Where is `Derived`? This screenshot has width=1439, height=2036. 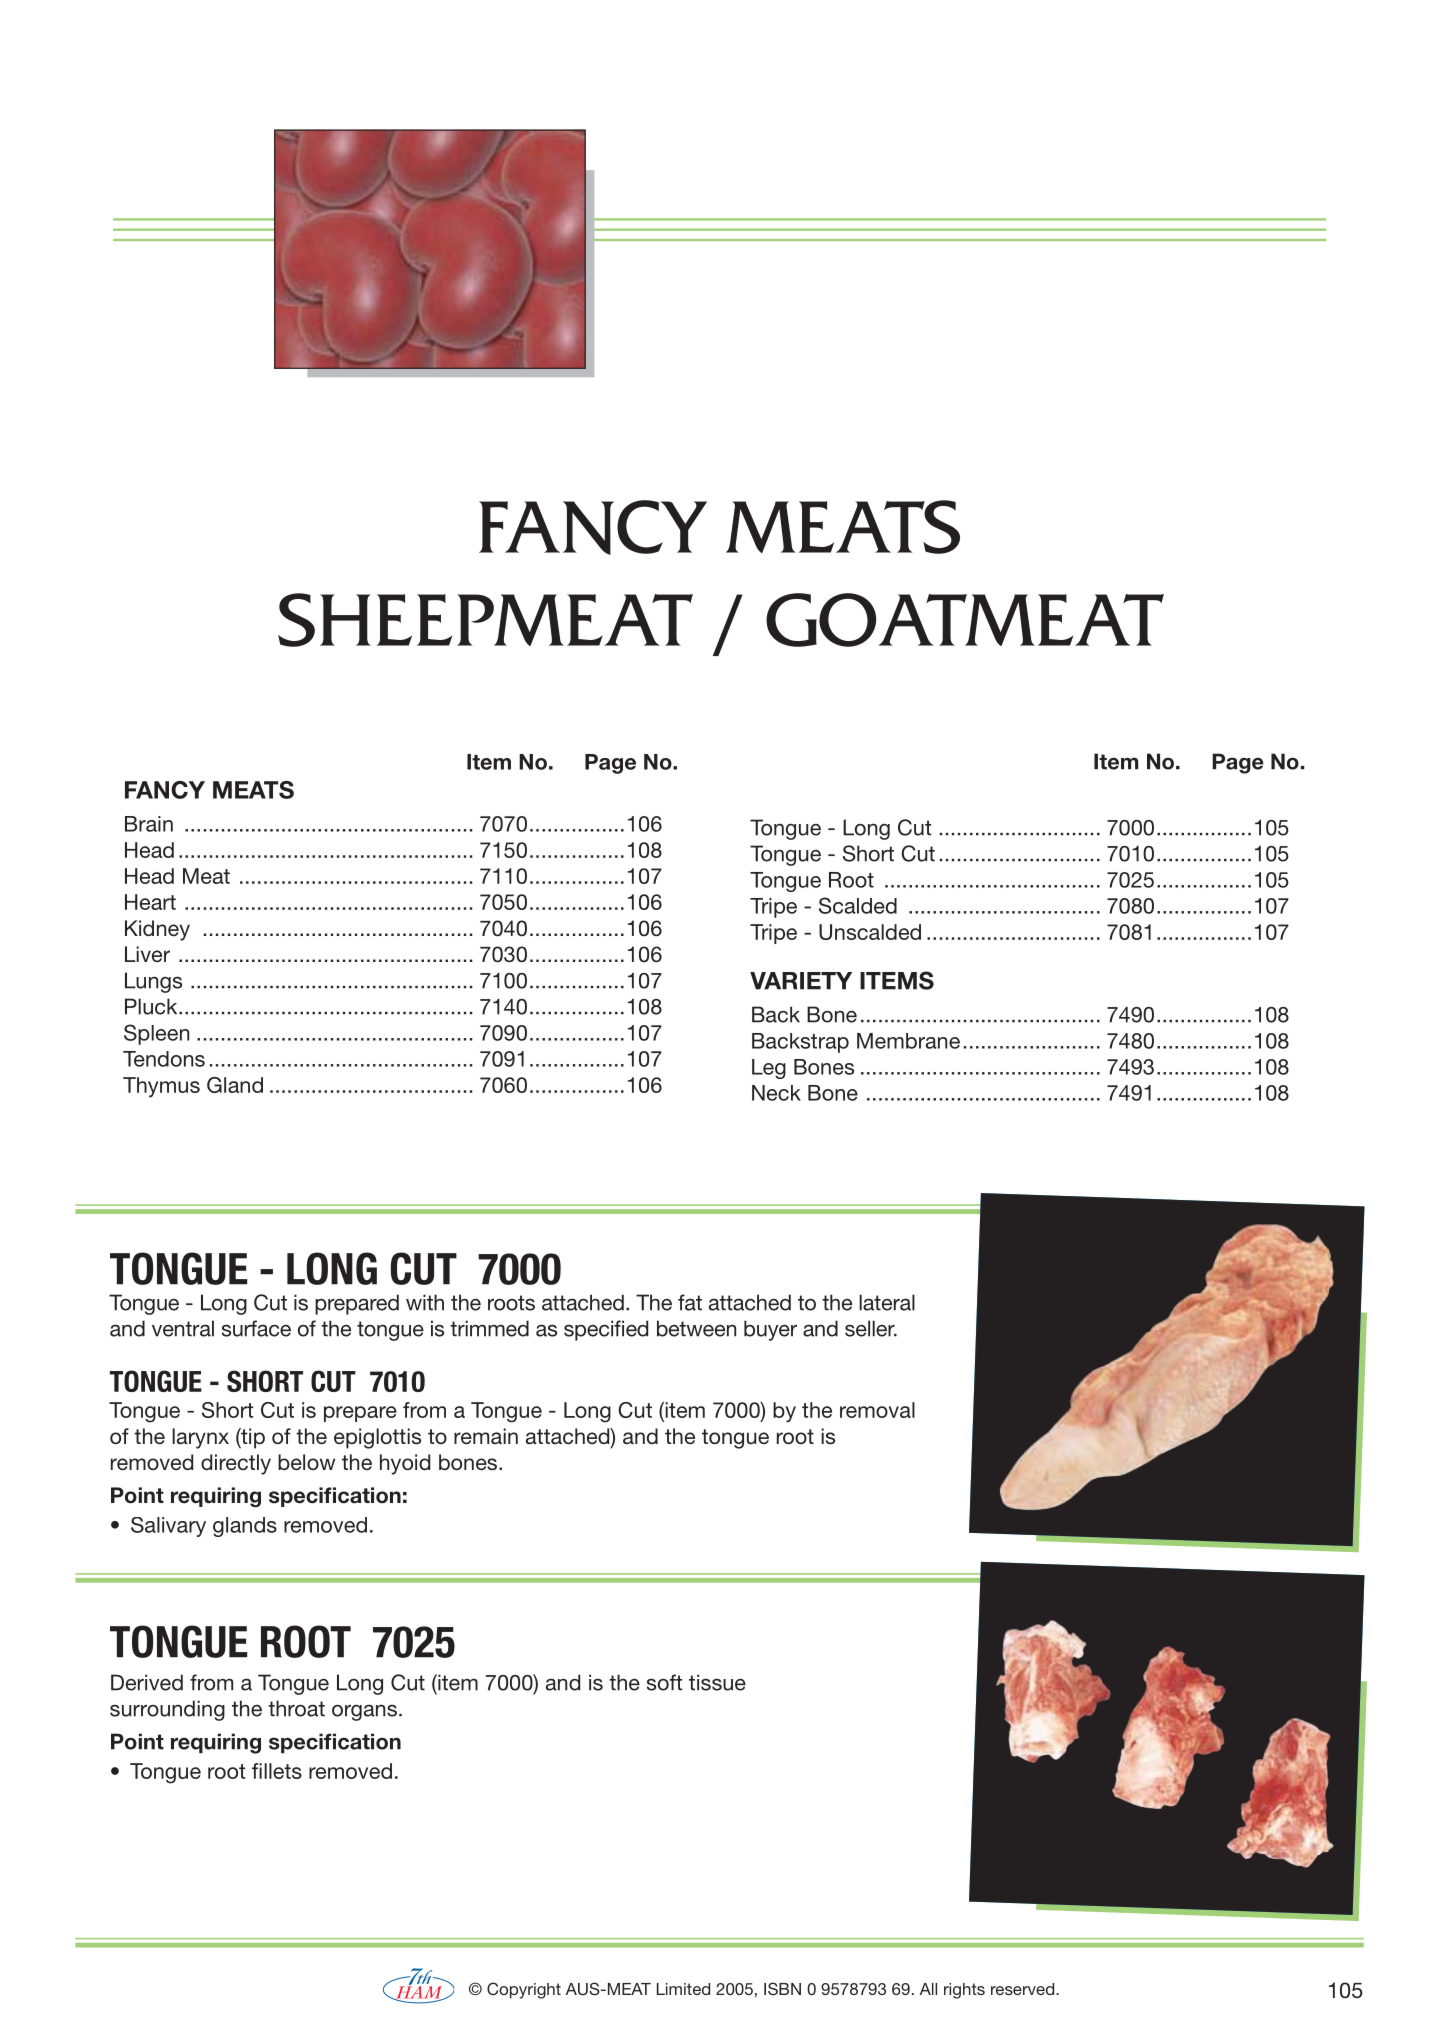
Derived is located at coordinates (147, 1682).
